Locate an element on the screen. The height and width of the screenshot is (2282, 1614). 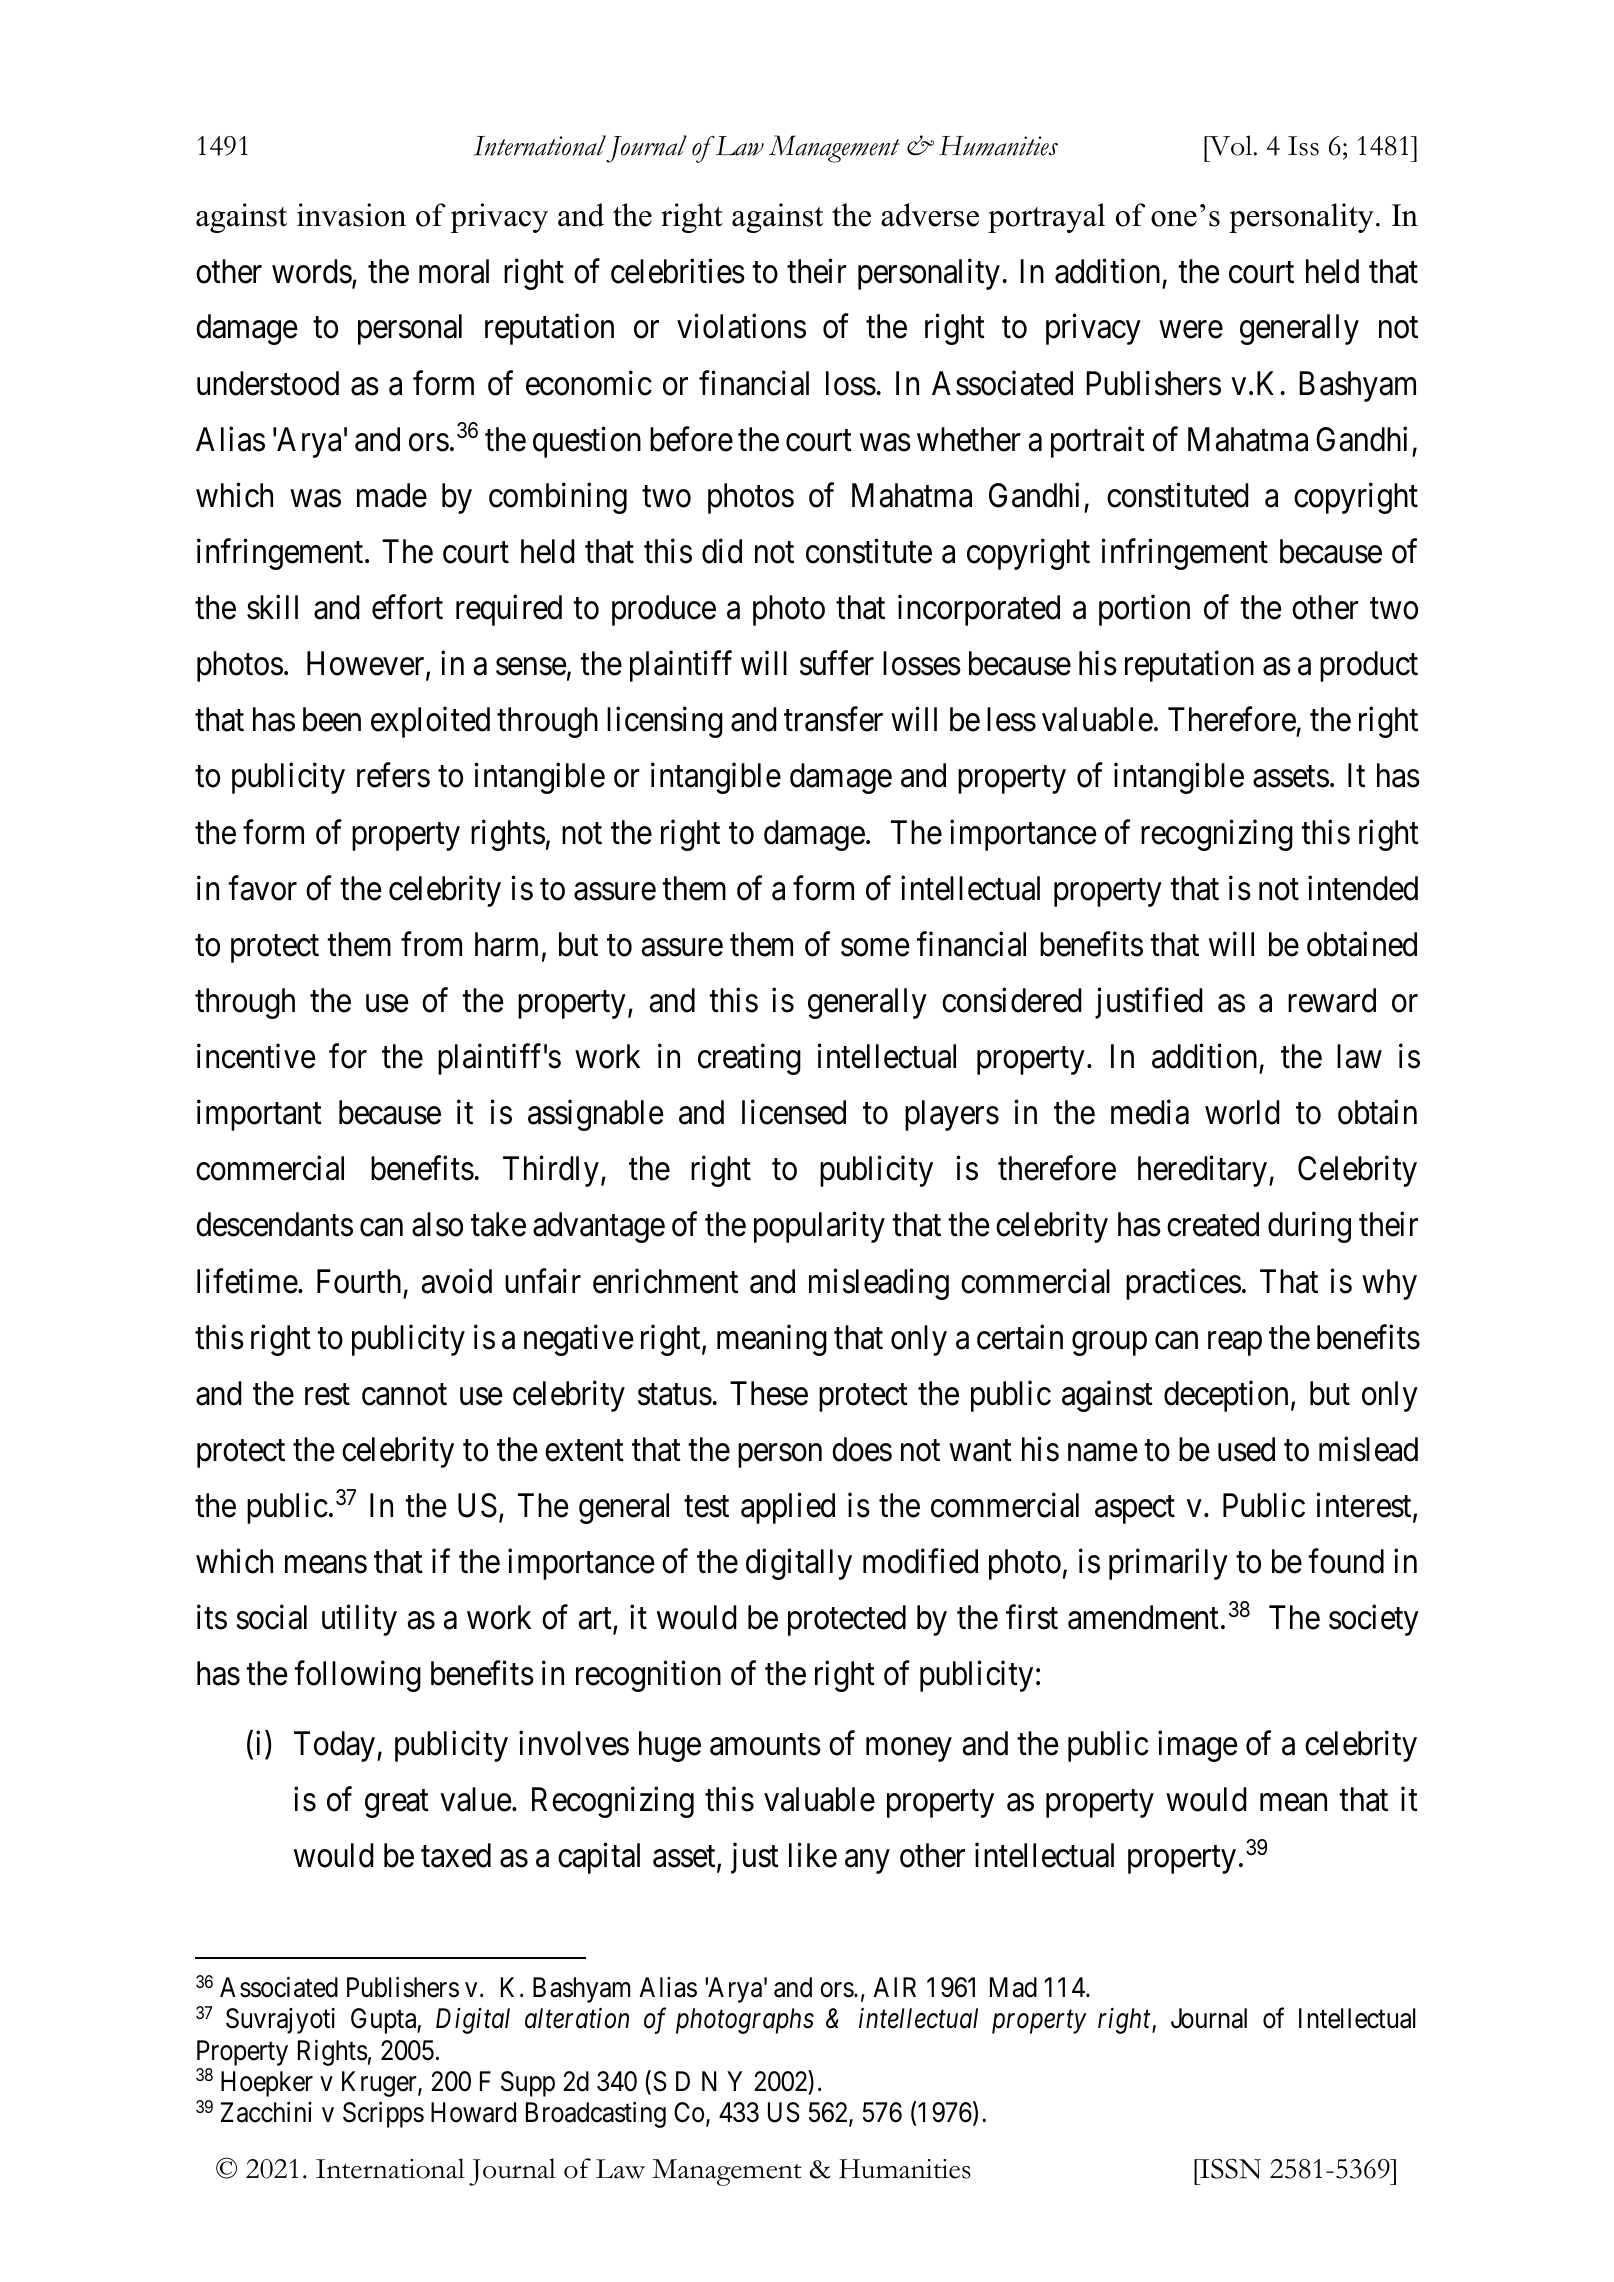
portrayal is located at coordinates (1046, 218).
